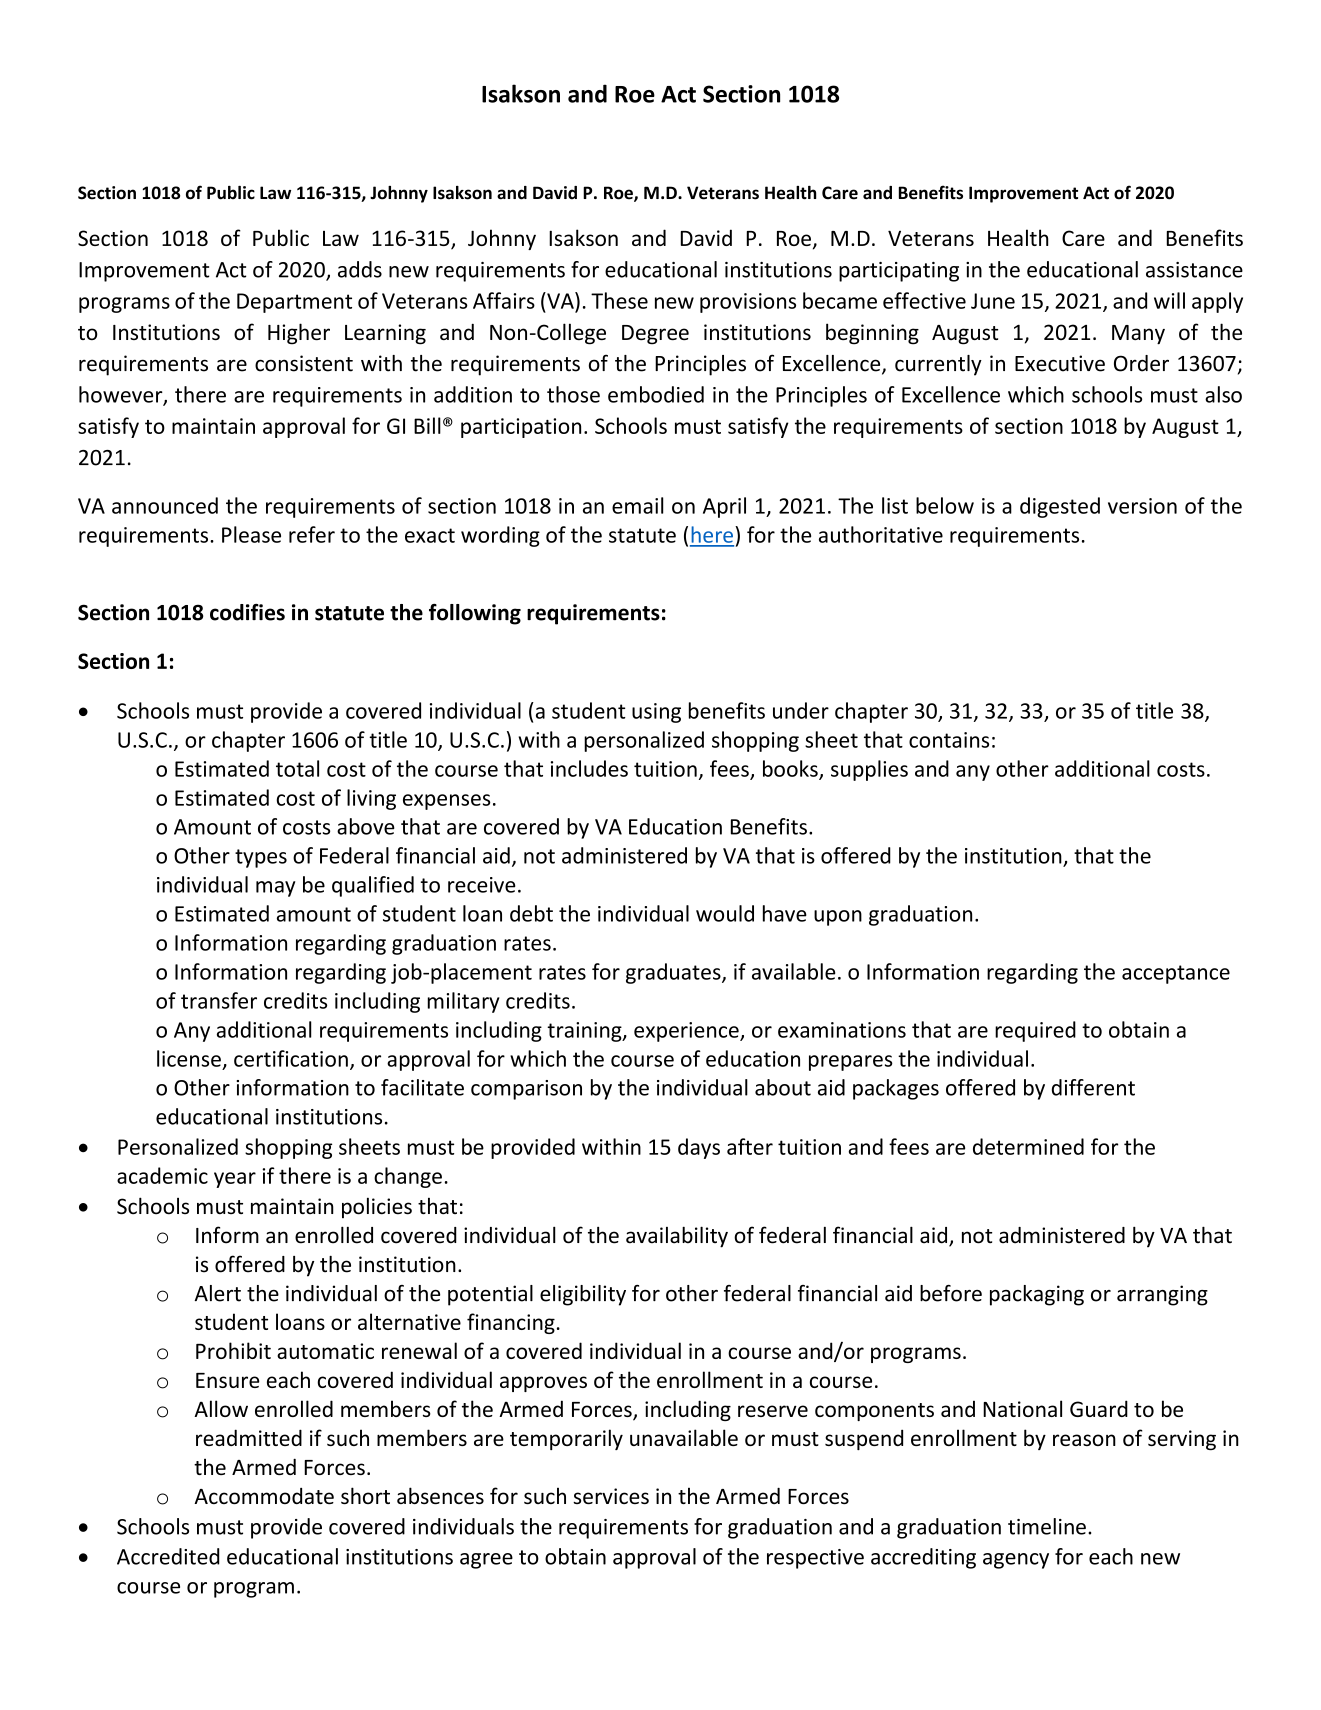  What do you see at coordinates (949, 740) in the image?
I see `contains` at bounding box center [949, 740].
